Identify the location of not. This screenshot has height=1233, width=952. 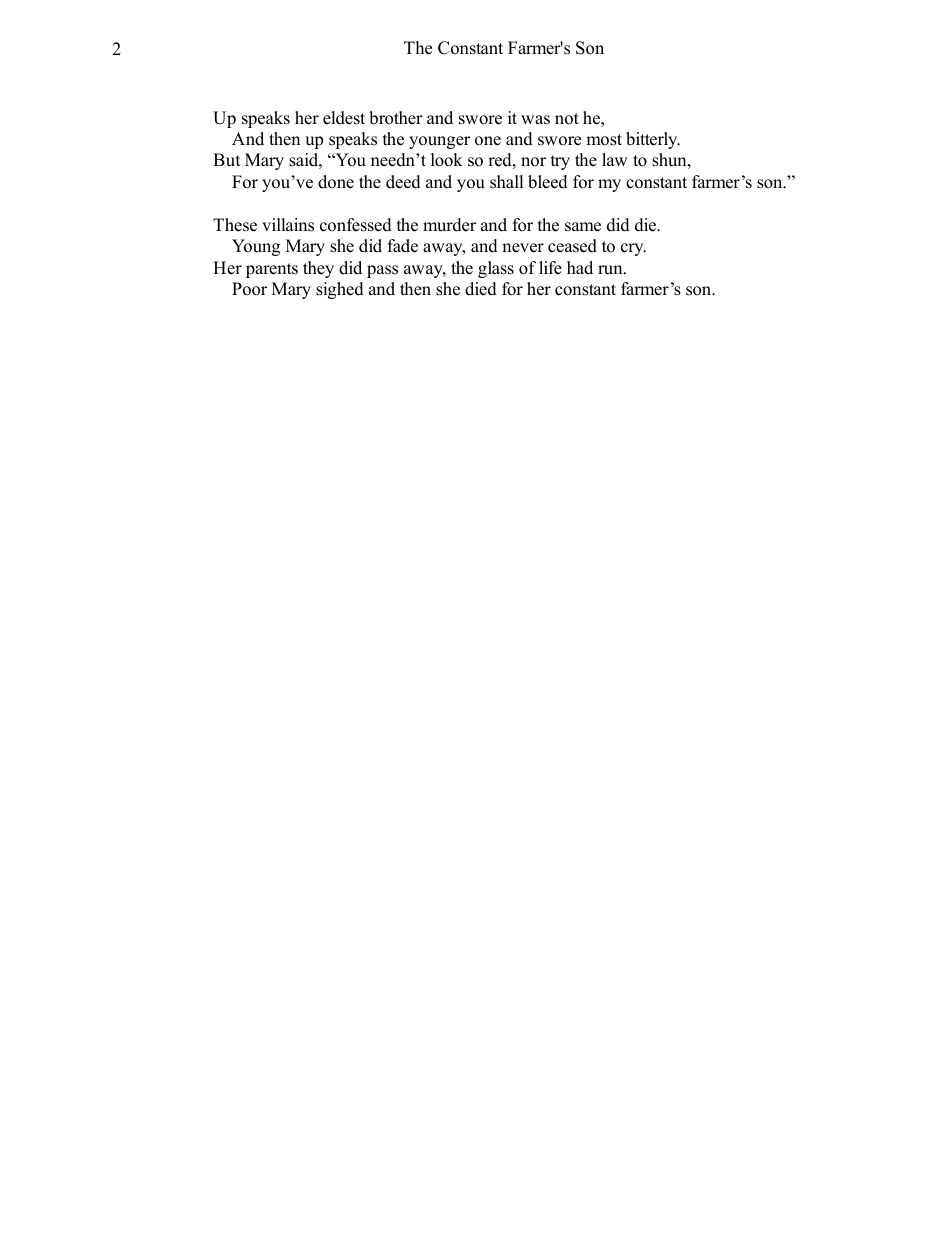
(567, 119).
